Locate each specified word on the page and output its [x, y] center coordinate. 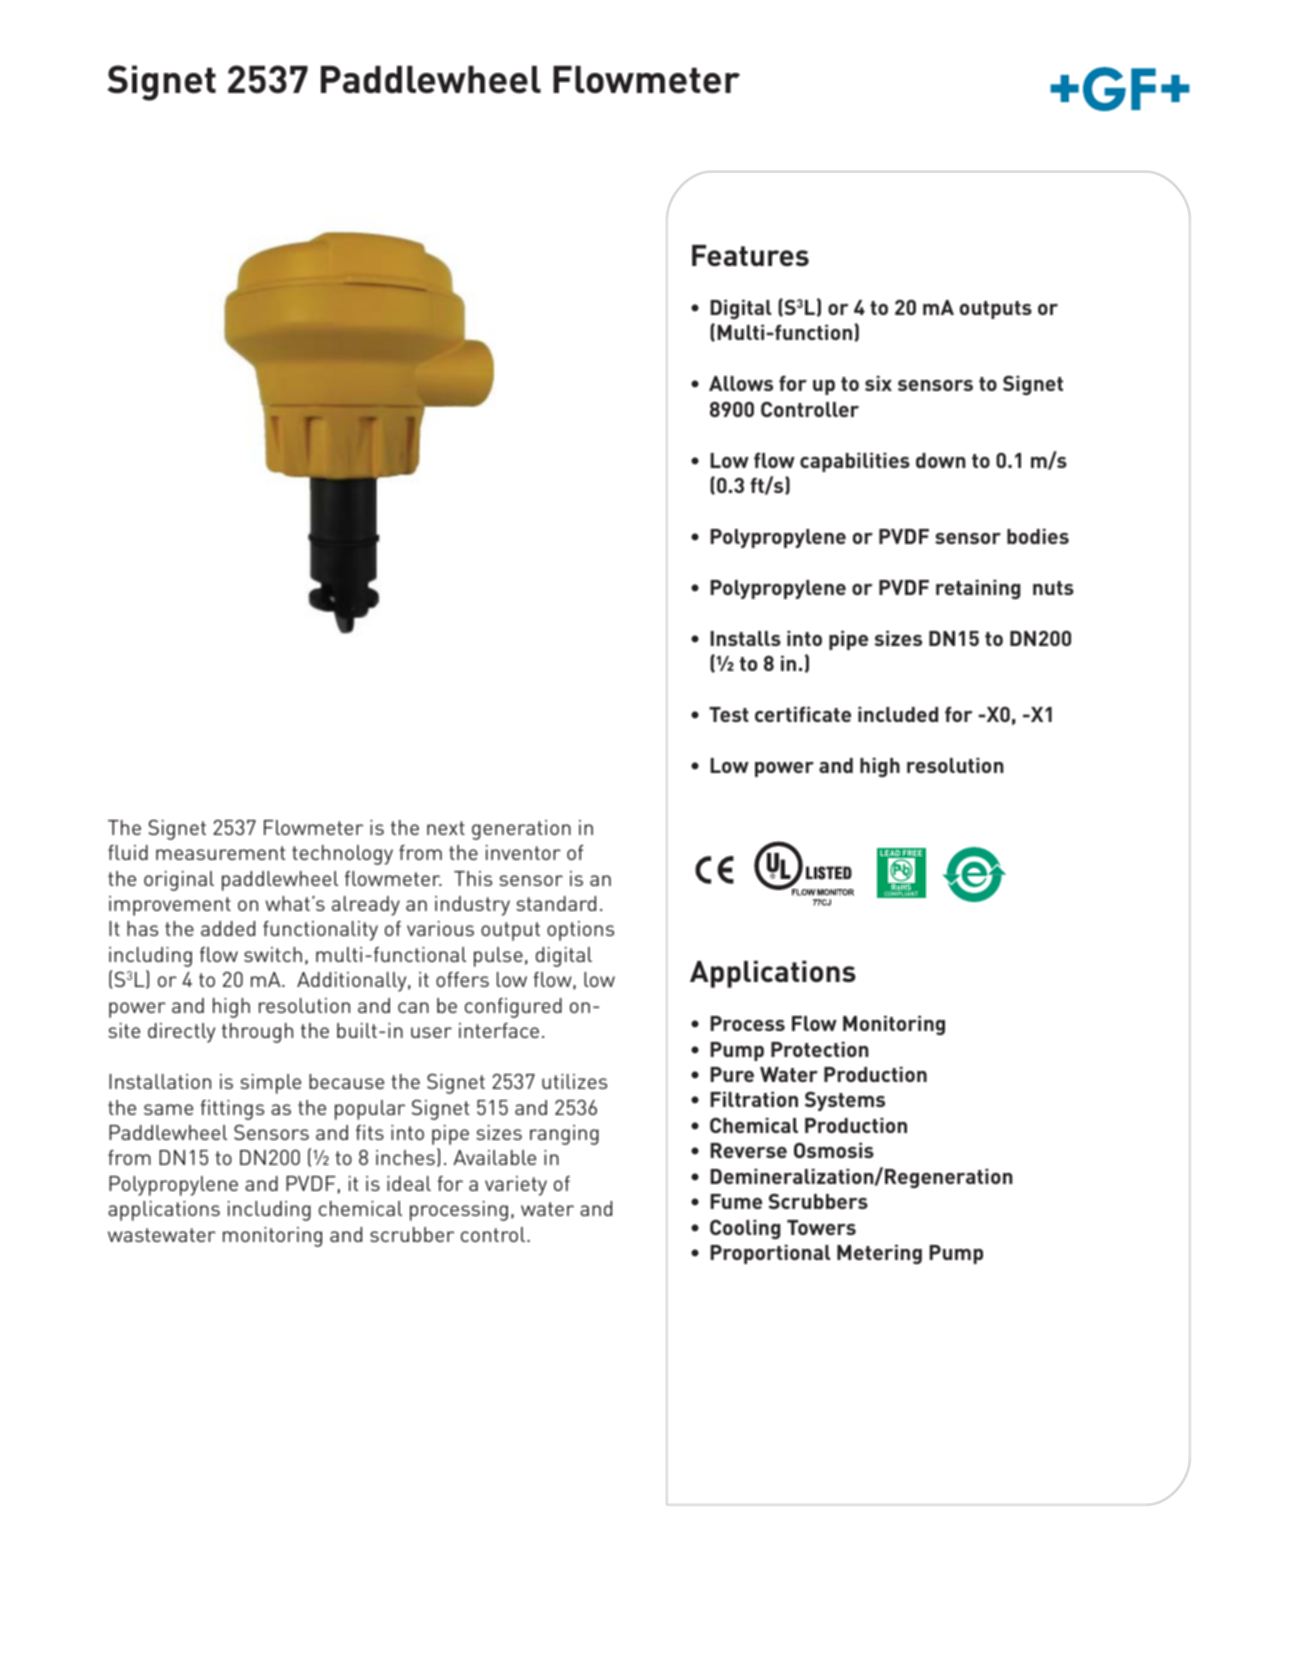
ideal [409, 1183]
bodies [1038, 536]
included [898, 714]
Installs [745, 638]
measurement [220, 853]
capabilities [855, 462]
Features [750, 255]
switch [273, 954]
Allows [741, 383]
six [878, 383]
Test [729, 714]
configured [513, 1008]
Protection [820, 1049]
